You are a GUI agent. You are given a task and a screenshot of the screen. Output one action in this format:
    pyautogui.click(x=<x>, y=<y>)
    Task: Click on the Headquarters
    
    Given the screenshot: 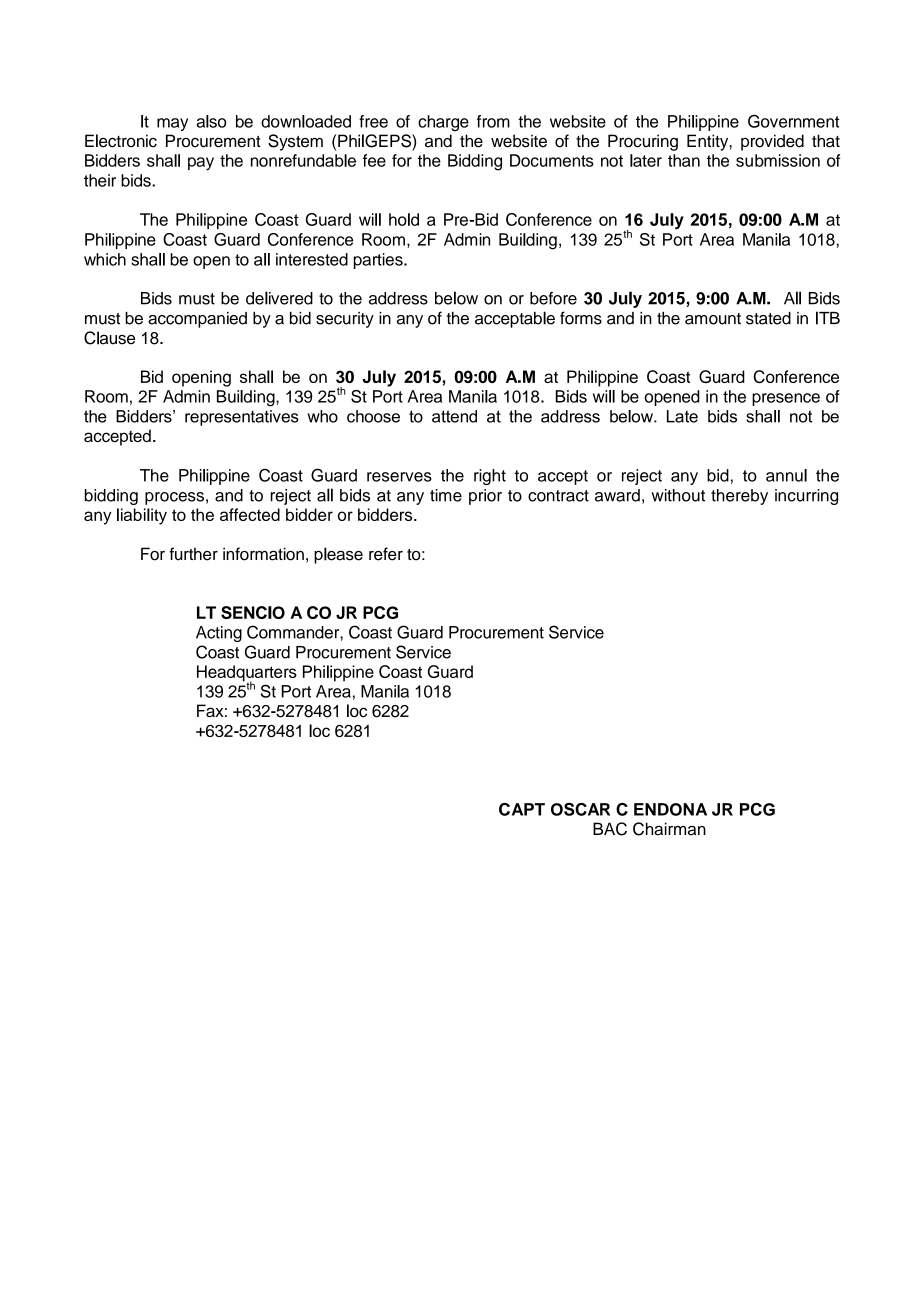 What is the action you would take?
    pyautogui.click(x=247, y=674)
